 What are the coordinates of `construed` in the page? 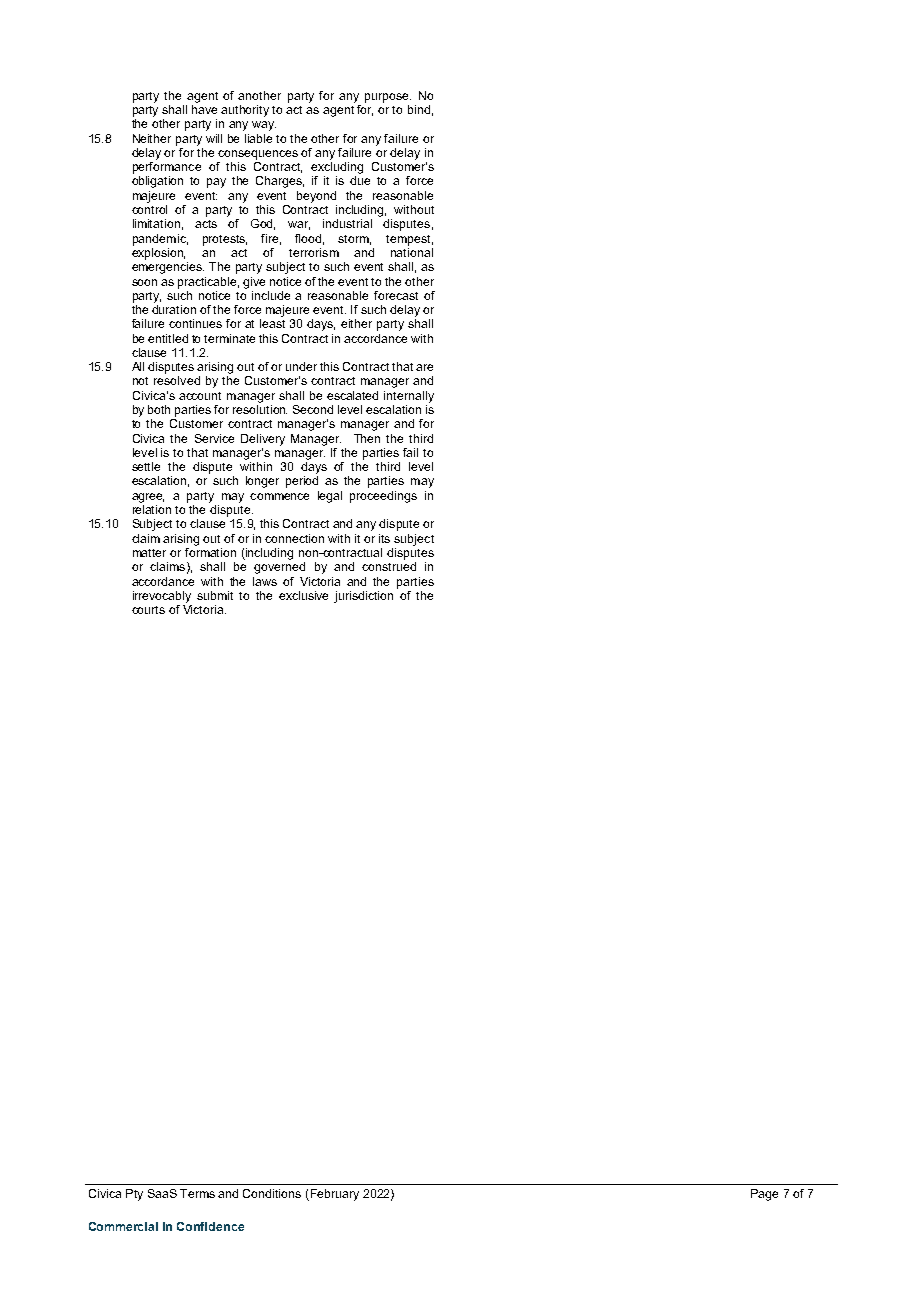 It's located at (389, 566).
